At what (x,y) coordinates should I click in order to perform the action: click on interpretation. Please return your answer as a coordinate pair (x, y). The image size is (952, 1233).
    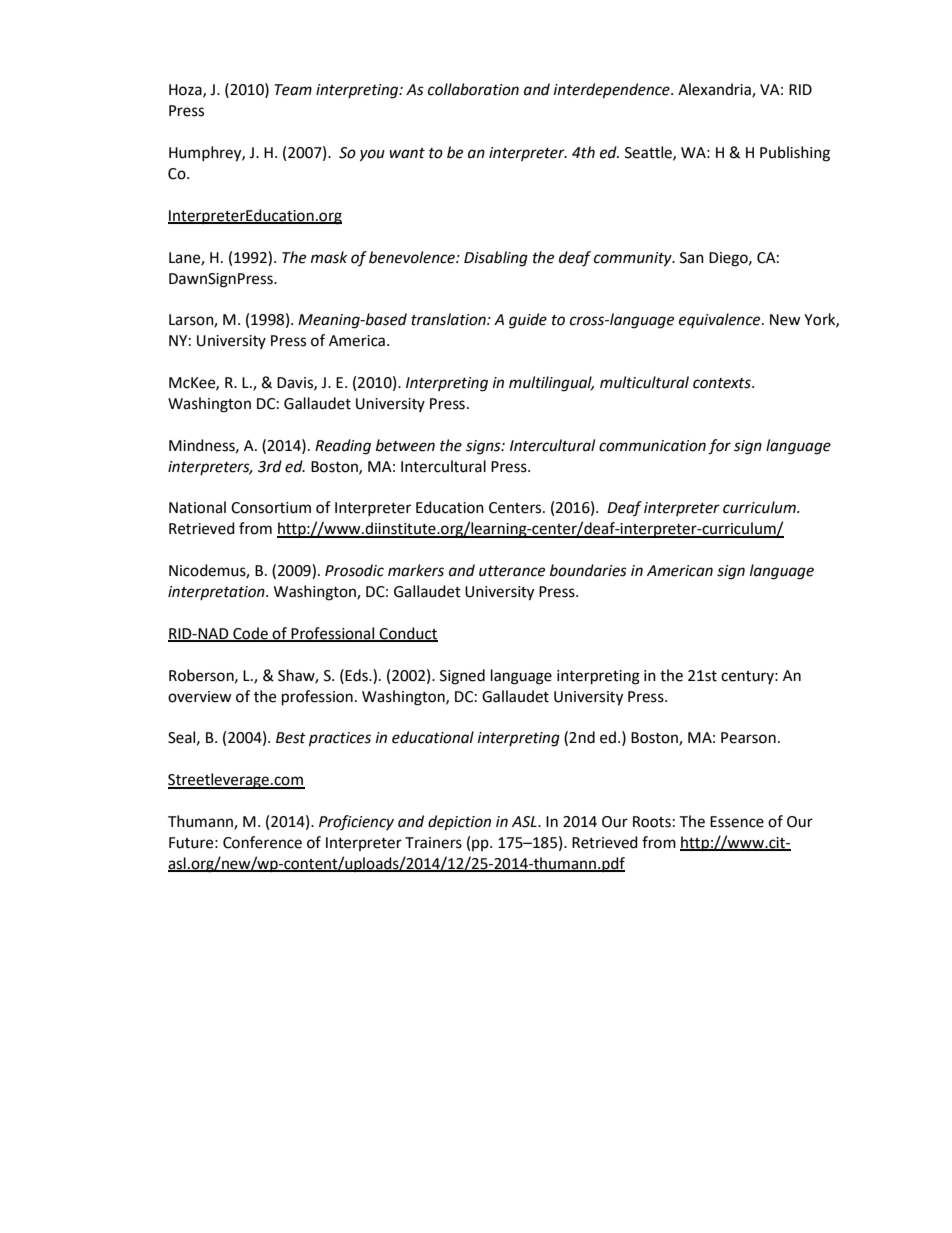
    Looking at the image, I should click on (217, 593).
